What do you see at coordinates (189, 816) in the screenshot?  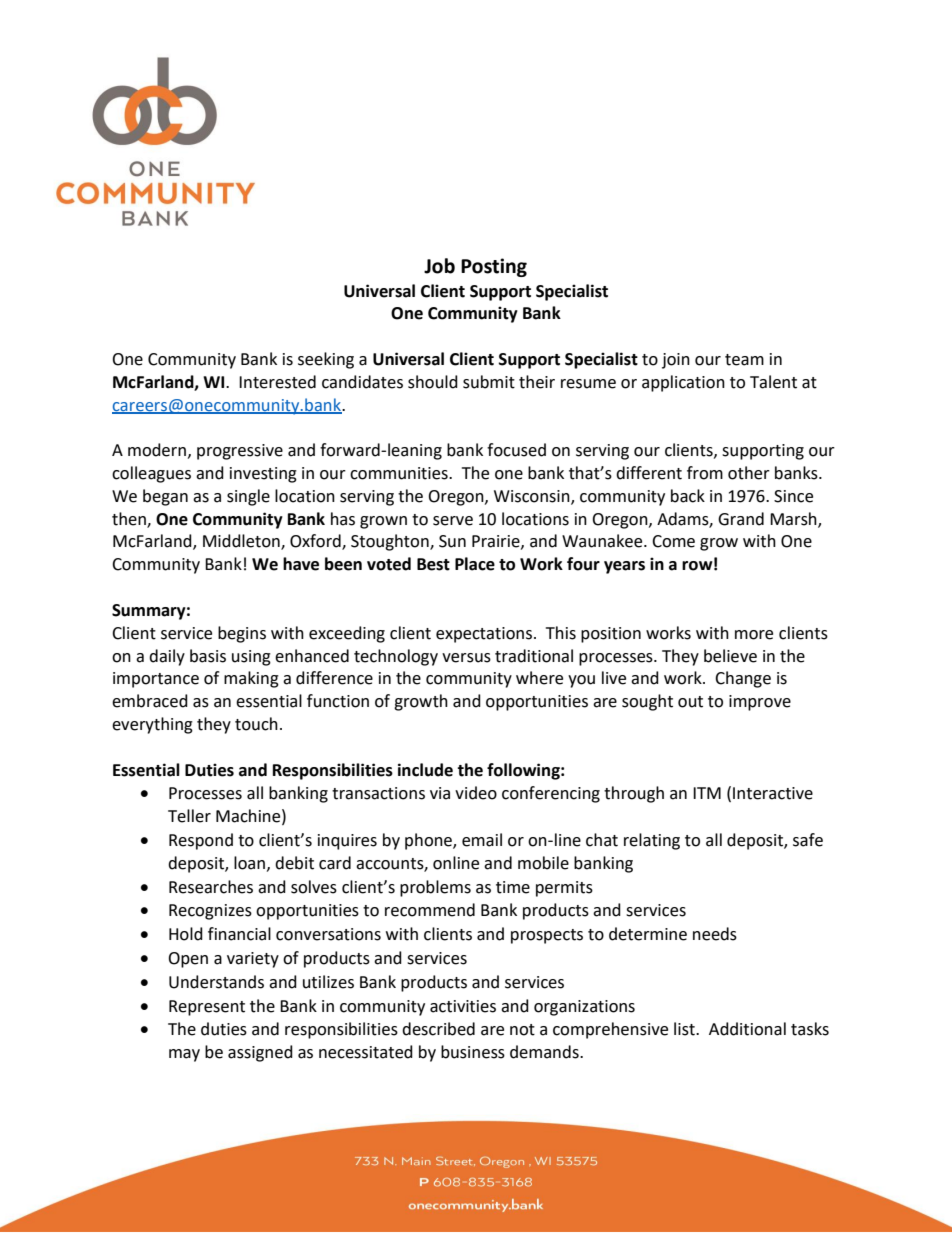 I see `Teller` at bounding box center [189, 816].
